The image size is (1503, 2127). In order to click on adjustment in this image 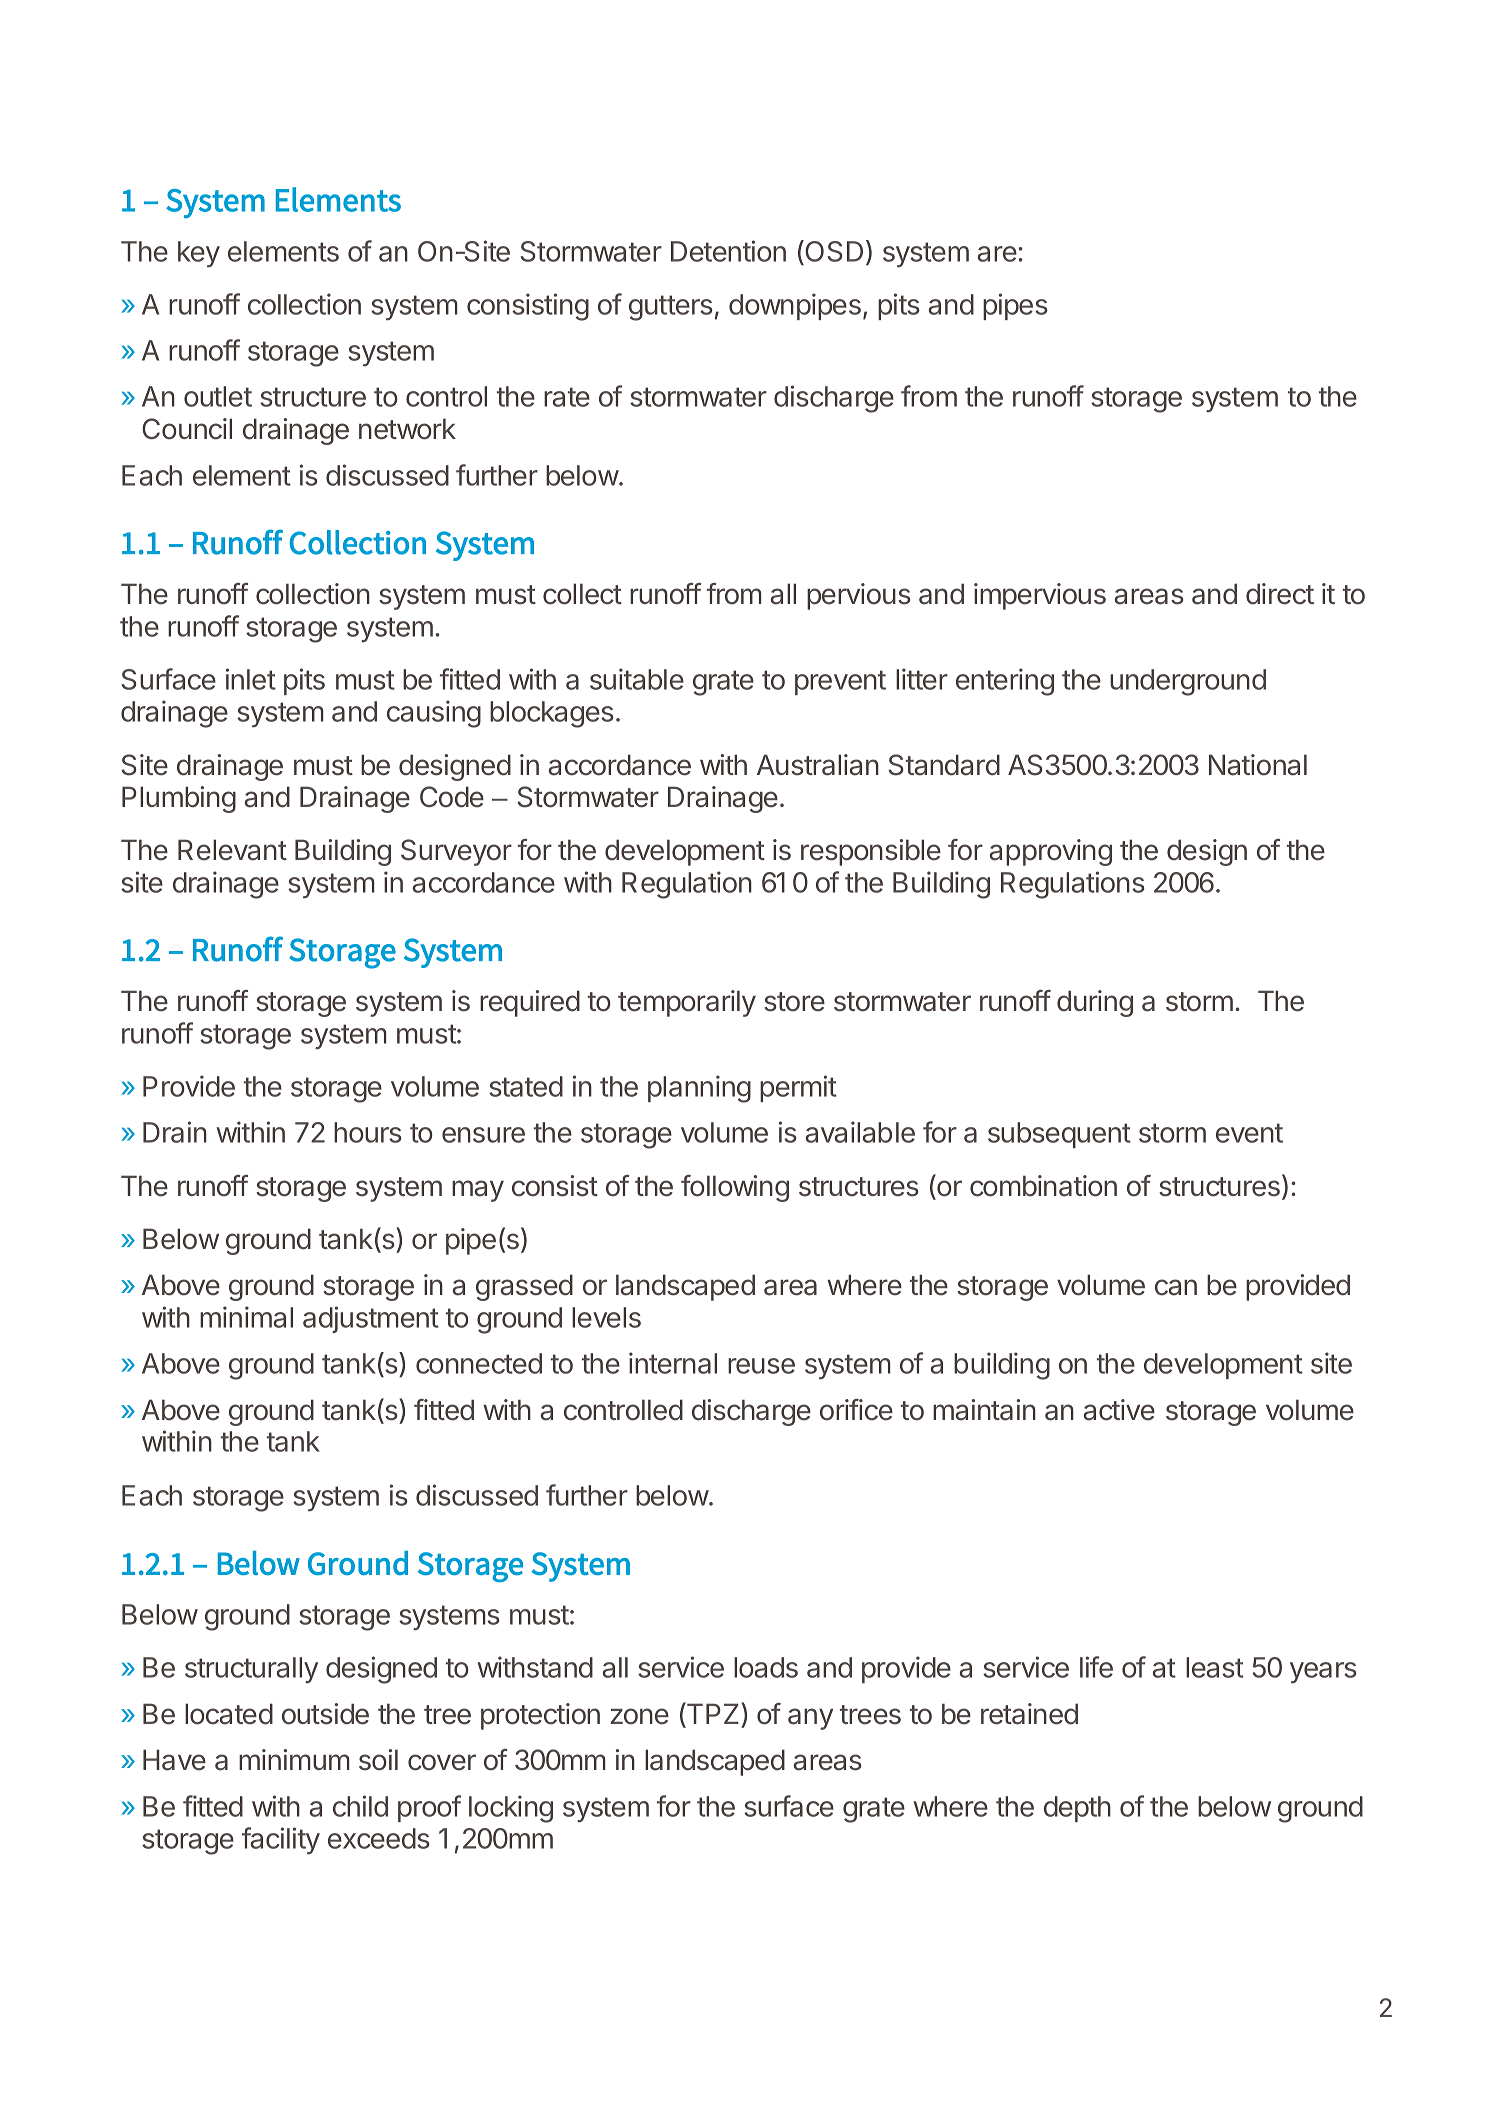, I will do `click(371, 1319)`.
